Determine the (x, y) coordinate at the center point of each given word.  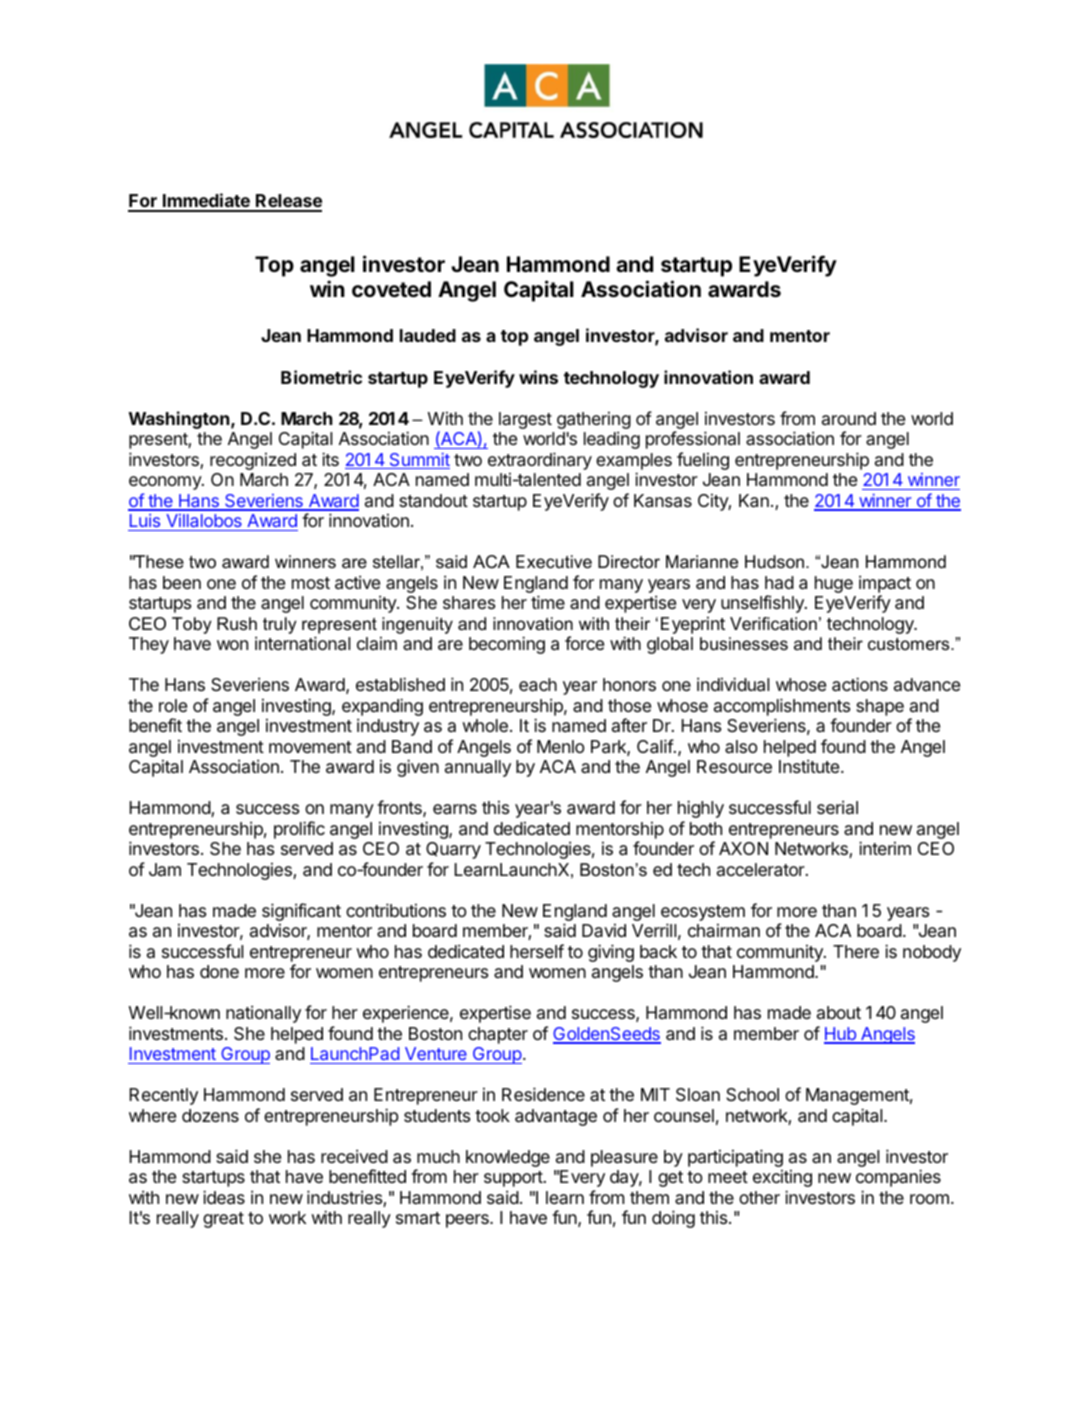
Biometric (321, 377)
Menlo (560, 746)
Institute (809, 766)
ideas (224, 1197)
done (219, 971)
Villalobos (204, 522)
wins (538, 377)
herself (537, 951)
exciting (782, 1178)
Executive (554, 562)
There (856, 951)
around (849, 418)
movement (310, 747)
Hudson (776, 562)
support (513, 1179)
